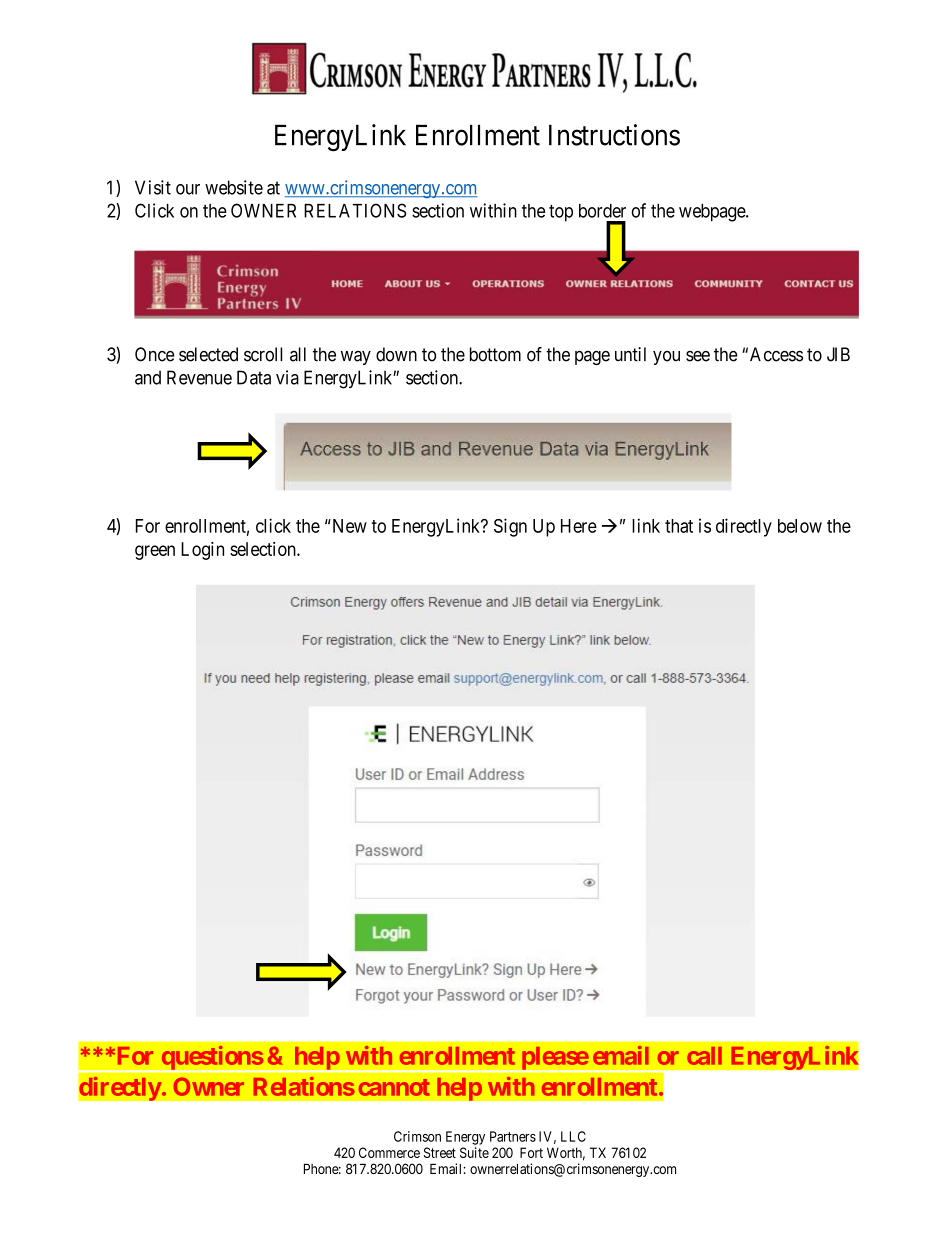 The width and height of the image is (952, 1233). What do you see at coordinates (704, 1056) in the image?
I see `call` at bounding box center [704, 1056].
